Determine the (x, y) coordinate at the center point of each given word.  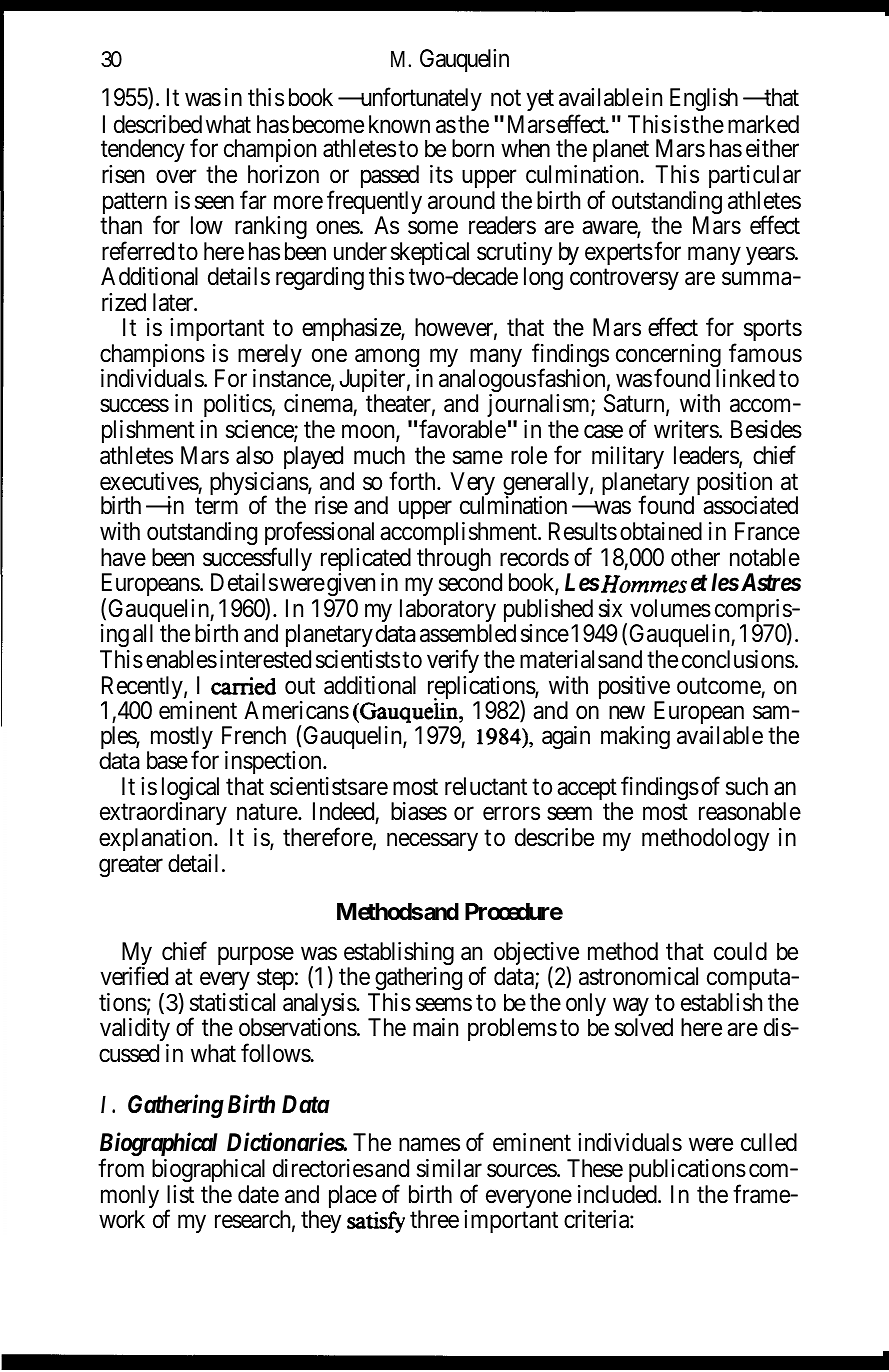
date (258, 1194)
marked (763, 124)
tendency (143, 152)
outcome (719, 686)
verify (453, 661)
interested (265, 659)
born (473, 148)
